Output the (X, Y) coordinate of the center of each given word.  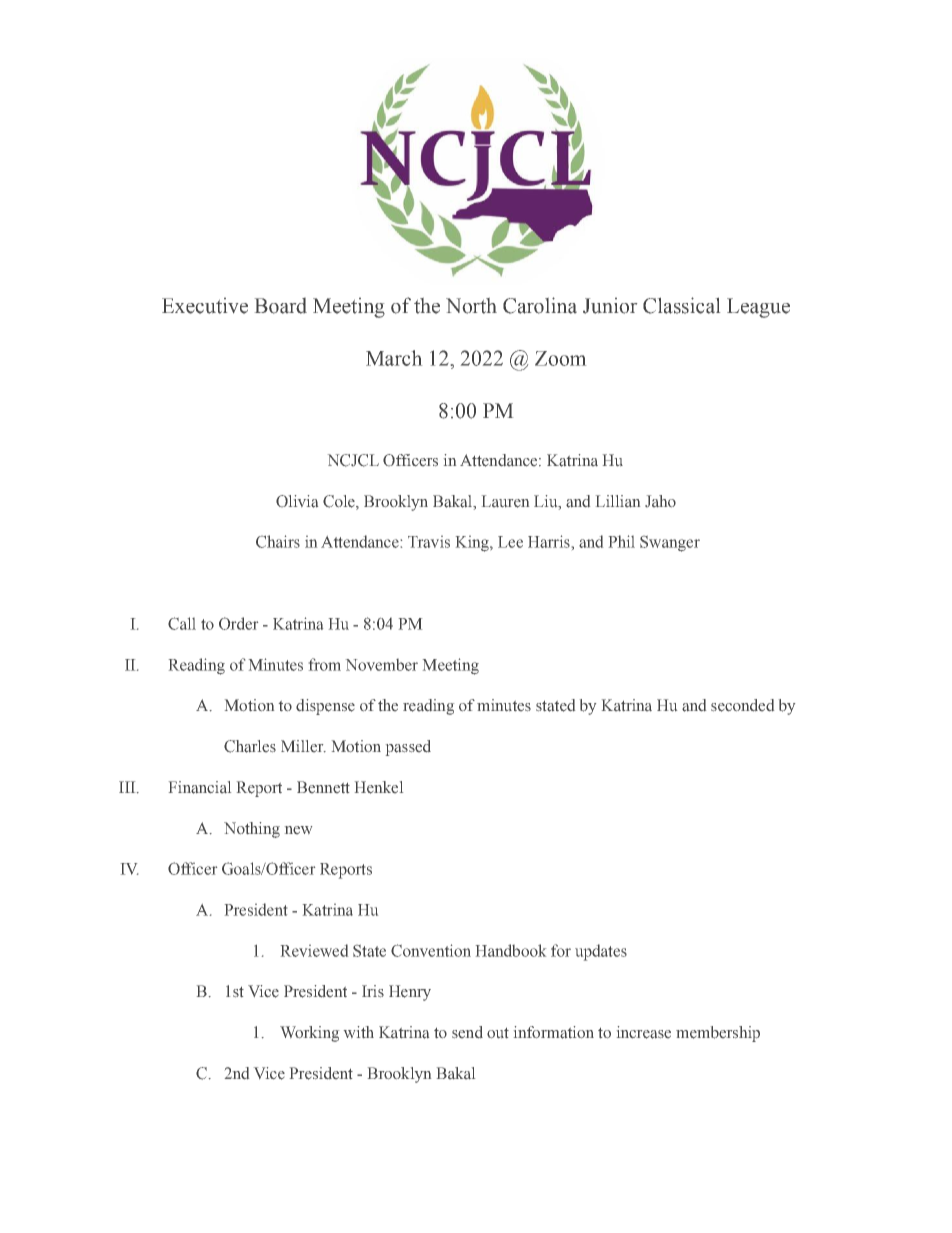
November (382, 665)
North (471, 306)
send (467, 1032)
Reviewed (314, 950)
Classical (681, 305)
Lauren (505, 501)
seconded (742, 705)
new (298, 830)
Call (182, 623)
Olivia (297, 501)
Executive (205, 306)
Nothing (252, 830)
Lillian (618, 501)
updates (601, 952)
